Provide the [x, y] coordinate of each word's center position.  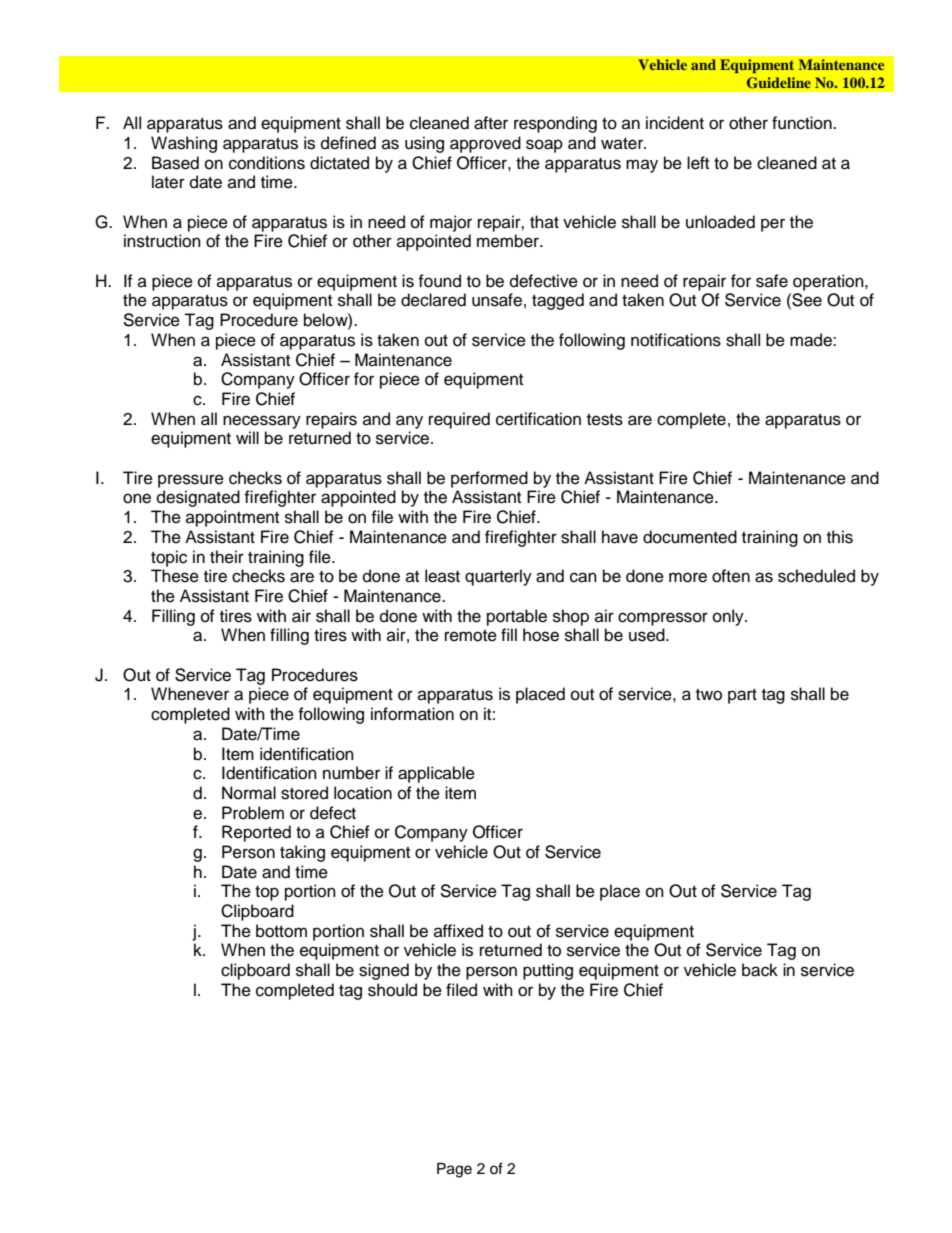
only [729, 617]
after [491, 123]
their [227, 557]
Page [454, 1170]
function [803, 123]
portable [517, 617]
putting [548, 971]
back [760, 970]
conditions [267, 163]
